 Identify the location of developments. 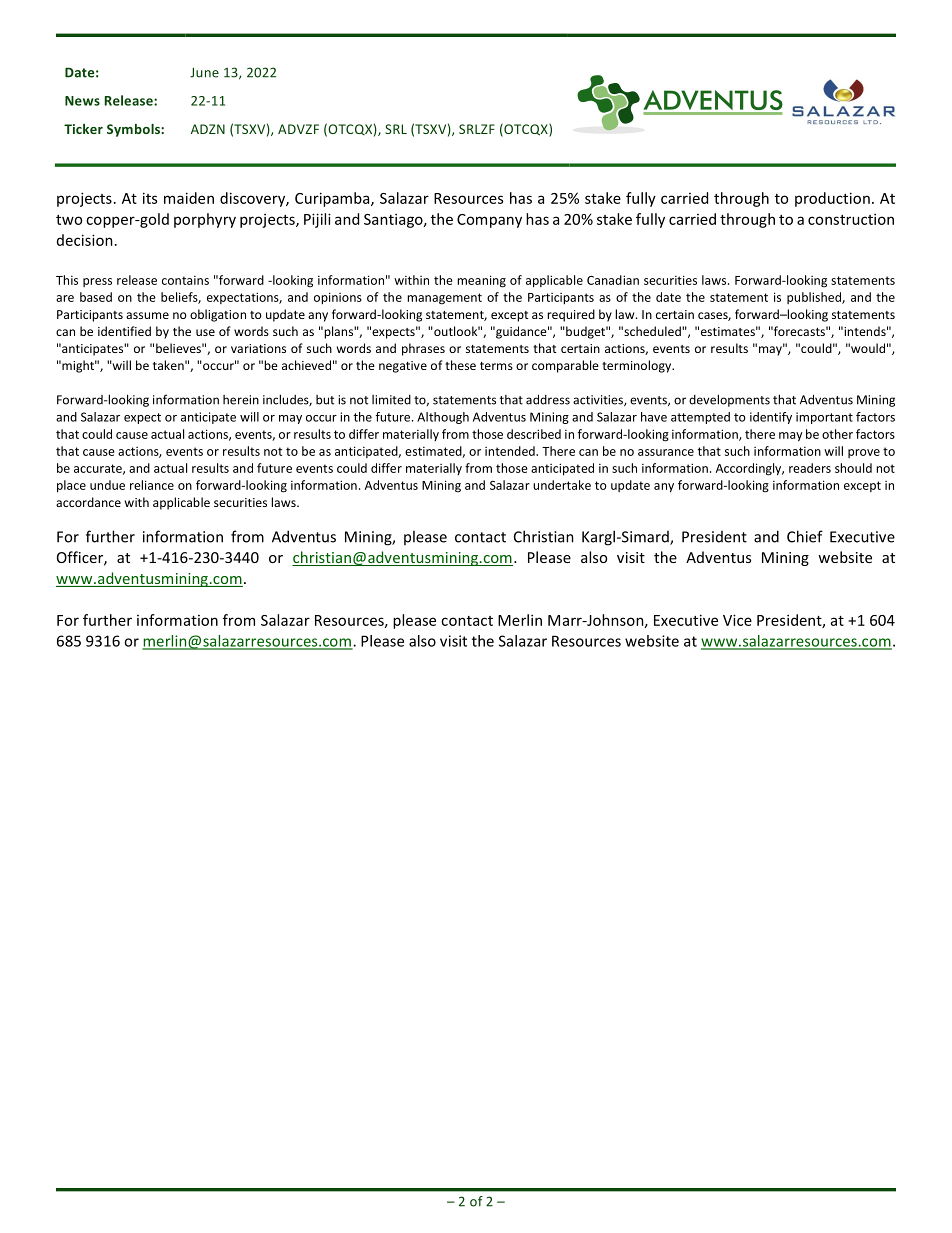
(729, 400).
